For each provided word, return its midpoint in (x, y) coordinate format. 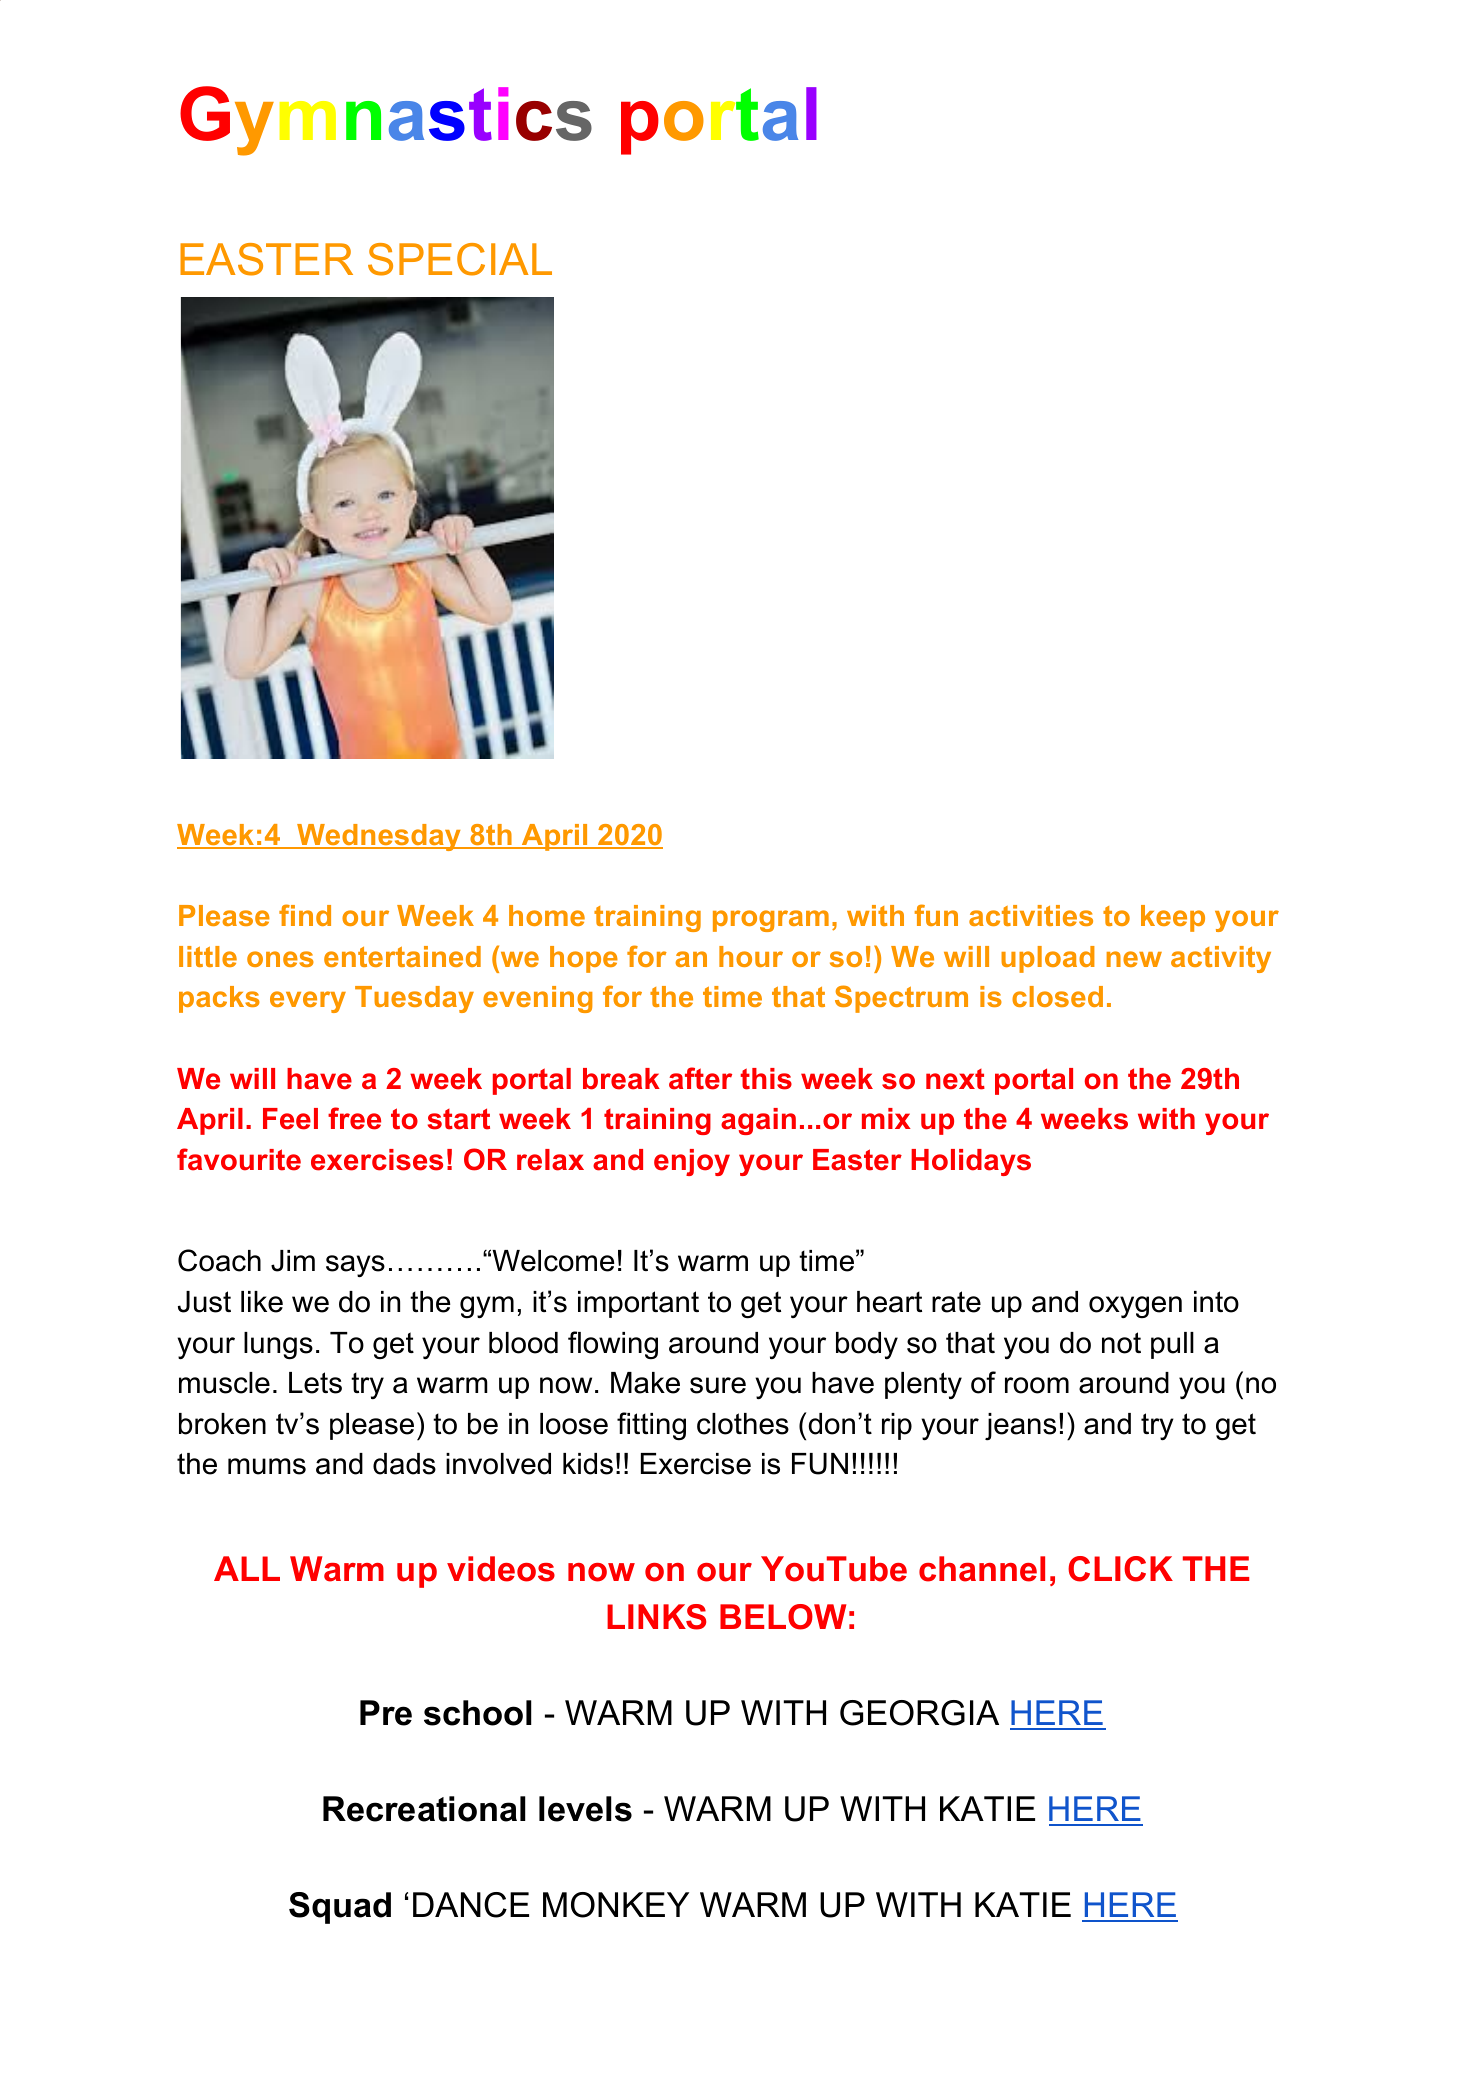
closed (1057, 996)
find (305, 915)
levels (585, 1809)
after (700, 1078)
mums (267, 1466)
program (771, 921)
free (354, 1118)
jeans (1020, 1427)
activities (1031, 915)
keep (1173, 918)
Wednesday (379, 837)
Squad (340, 1908)
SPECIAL (460, 259)
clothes (743, 1424)
